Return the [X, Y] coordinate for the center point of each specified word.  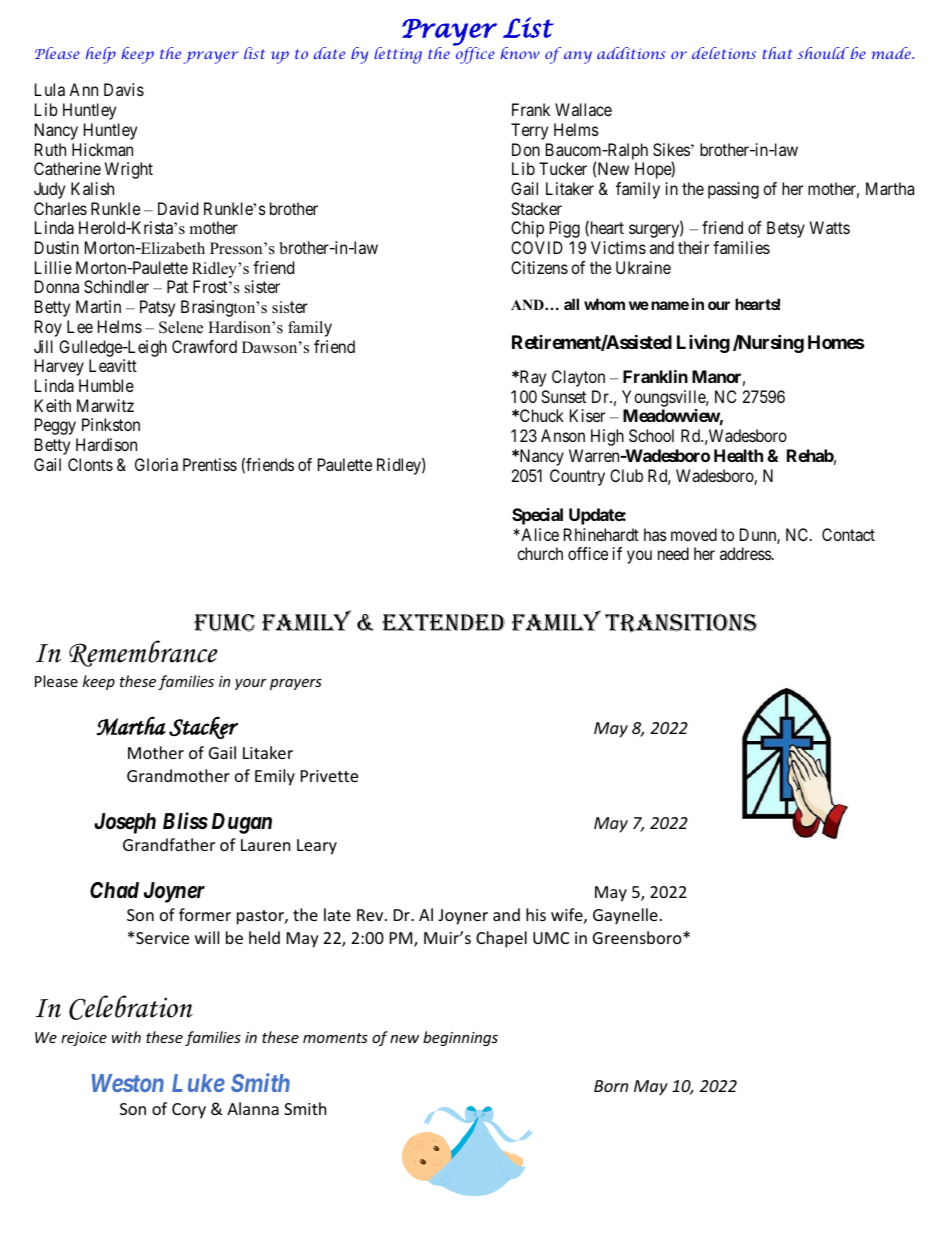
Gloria [156, 464]
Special [537, 516]
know [520, 53]
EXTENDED [443, 622]
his [536, 914]
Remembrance [143, 653]
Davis [124, 89]
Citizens [539, 267]
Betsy [786, 229]
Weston [128, 1083]
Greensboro [638, 937]
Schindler [116, 286]
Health [738, 455]
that [778, 53]
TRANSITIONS [681, 623]
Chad [114, 890]
